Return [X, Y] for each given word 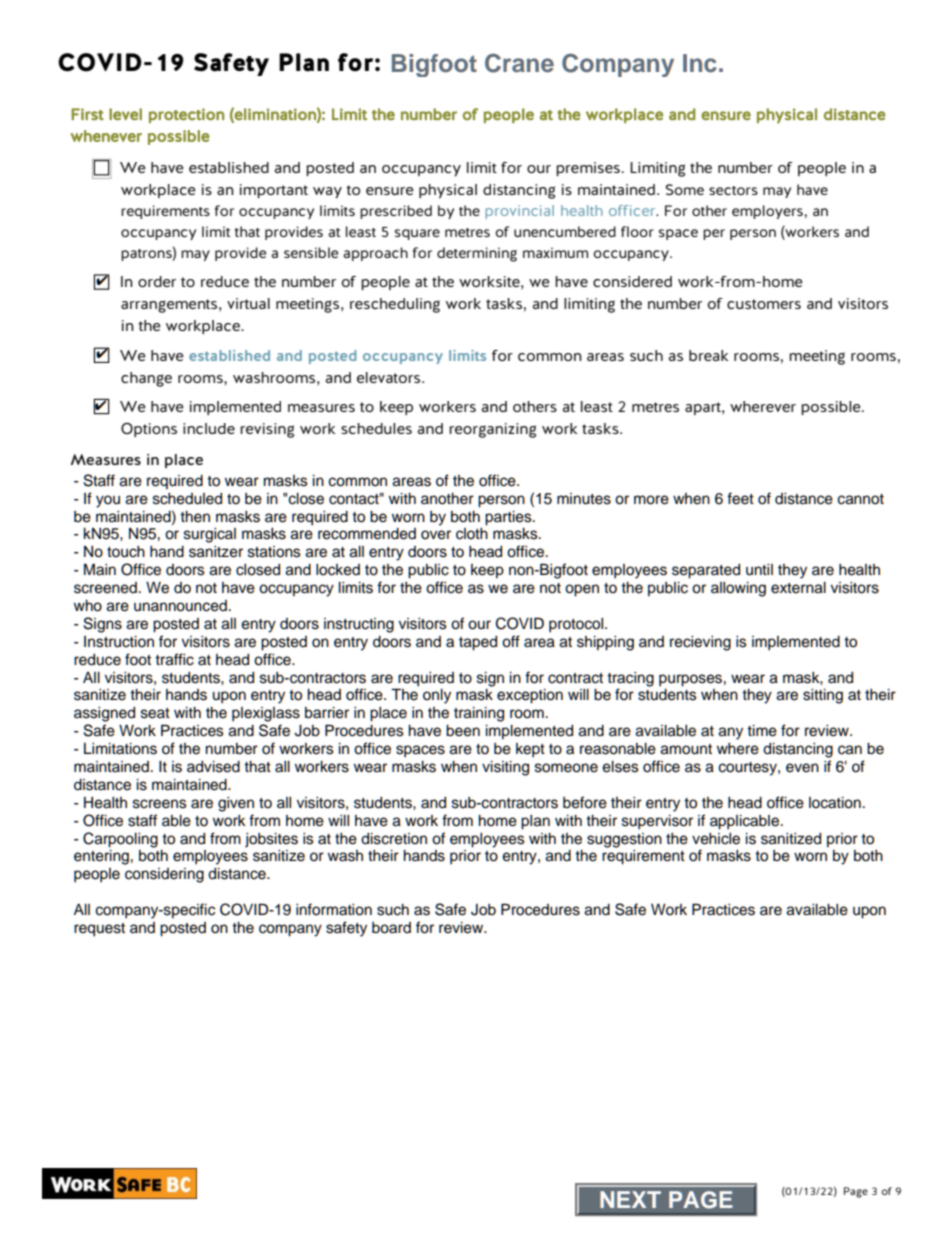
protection [186, 115]
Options [149, 430]
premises [588, 169]
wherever [763, 406]
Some [685, 189]
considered [632, 281]
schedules [376, 428]
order [157, 281]
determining [477, 254]
